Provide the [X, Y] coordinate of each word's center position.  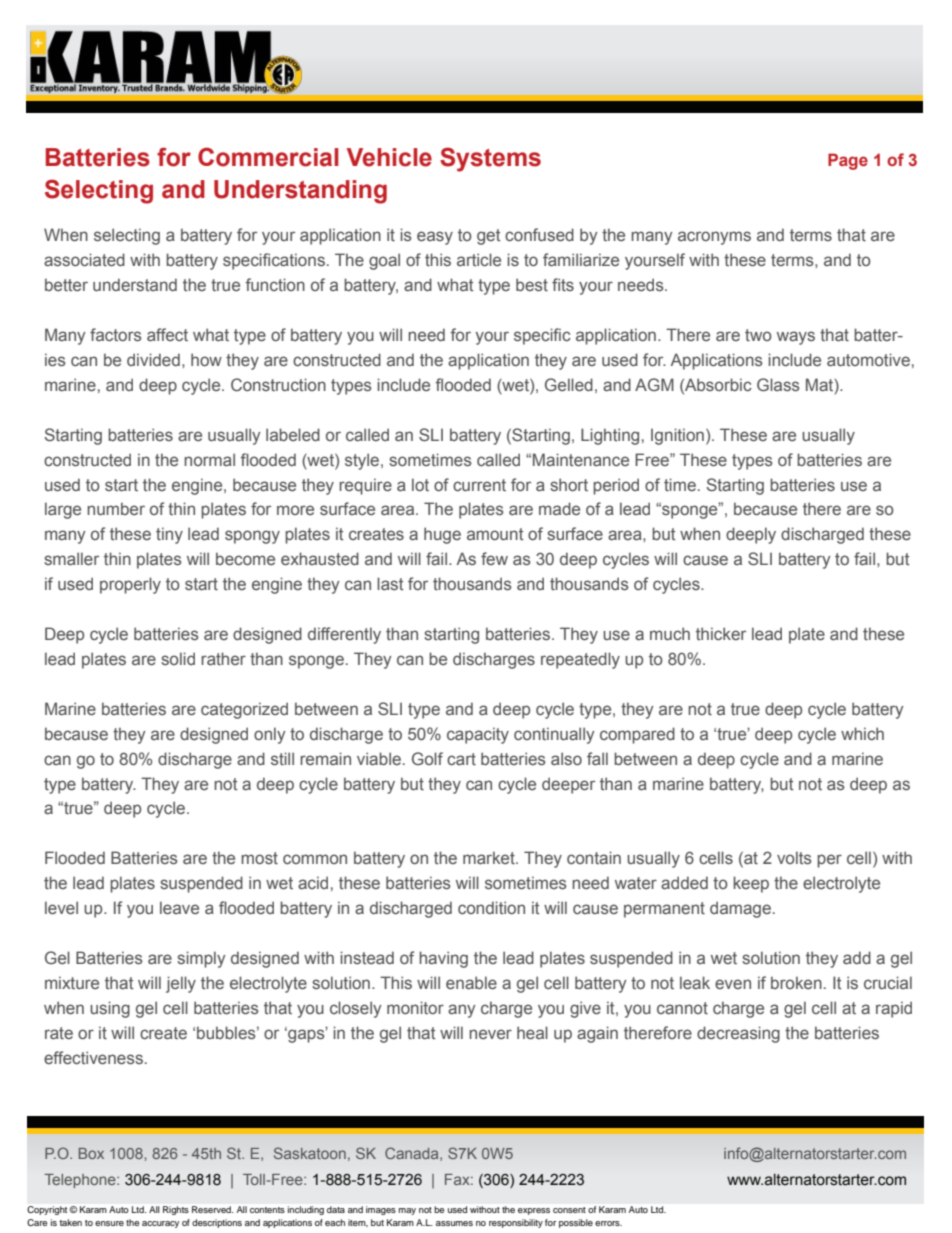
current [479, 485]
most [259, 858]
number [116, 508]
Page [848, 161]
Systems [490, 159]
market [490, 857]
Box [91, 1153]
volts [794, 857]
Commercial [268, 157]
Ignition [677, 436]
